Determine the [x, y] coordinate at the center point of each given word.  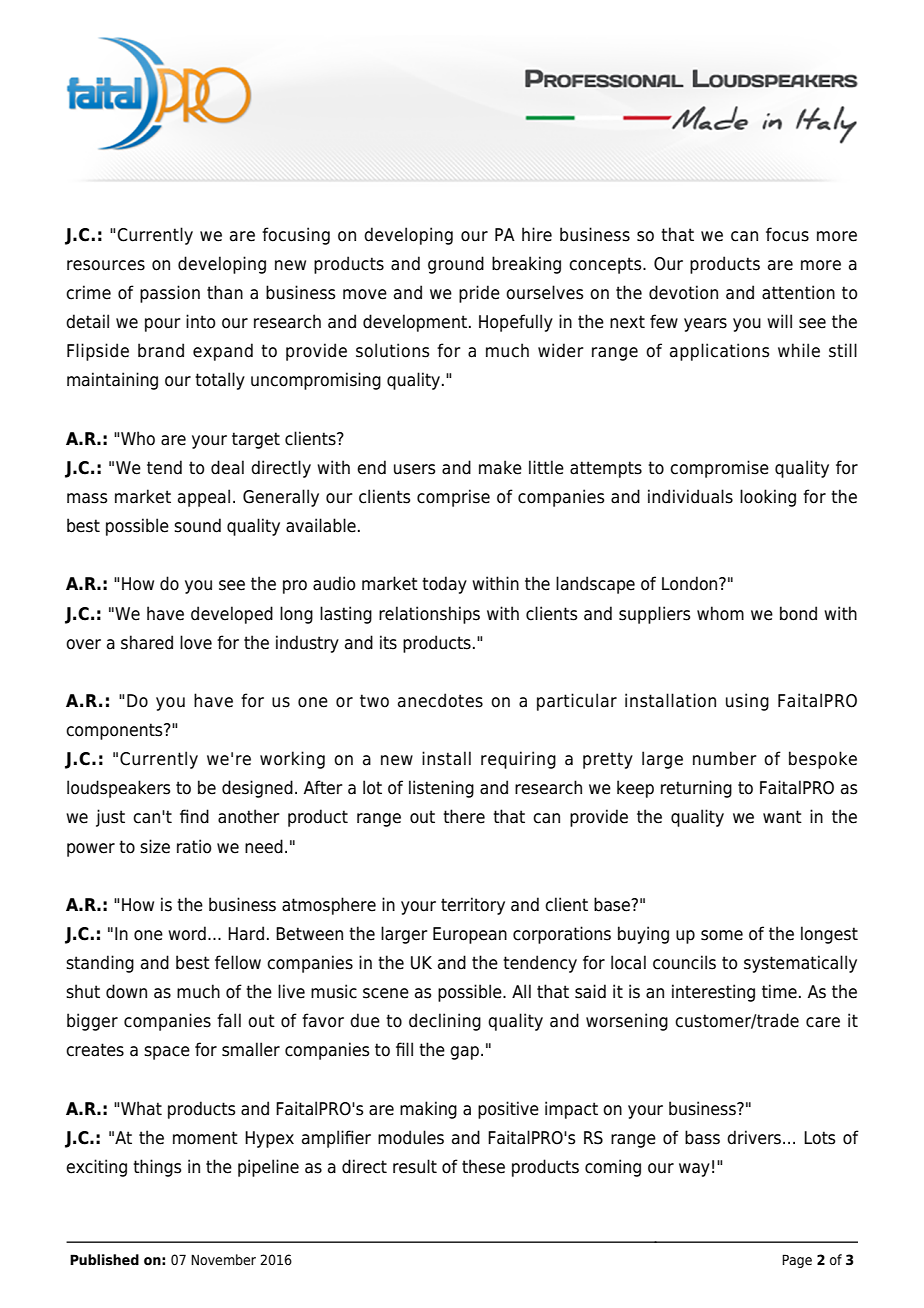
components [115, 731]
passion [170, 294]
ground [456, 265]
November [223, 1259]
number [725, 758]
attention [798, 292]
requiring [518, 760]
